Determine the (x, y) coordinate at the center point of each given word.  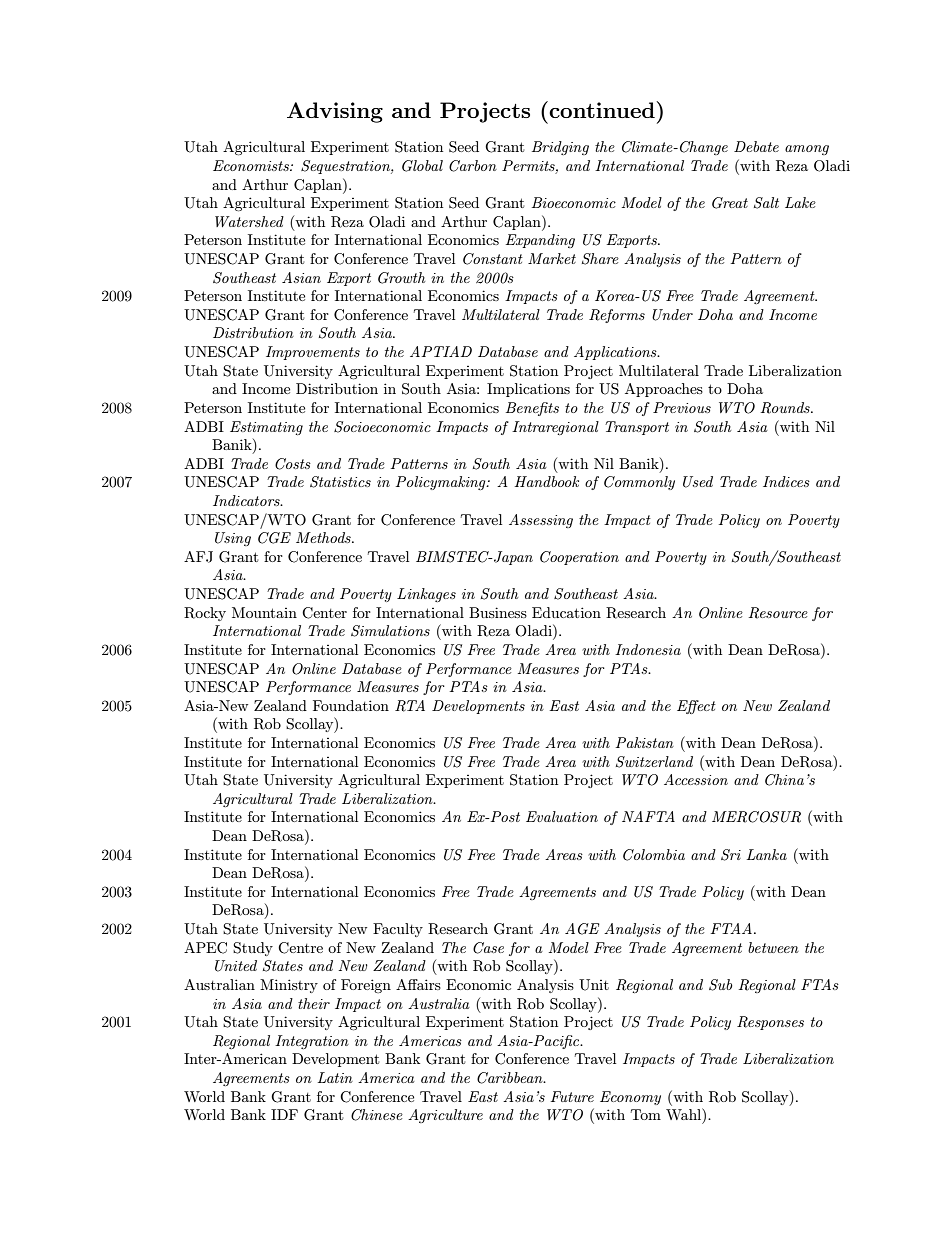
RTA (410, 706)
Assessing (541, 521)
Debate (756, 146)
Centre (300, 948)
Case (488, 948)
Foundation (351, 705)
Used (698, 482)
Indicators (247, 500)
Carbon (473, 166)
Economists (252, 165)
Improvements (313, 353)
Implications (528, 390)
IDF (284, 1114)
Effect (696, 707)
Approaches (664, 390)
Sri (731, 855)
